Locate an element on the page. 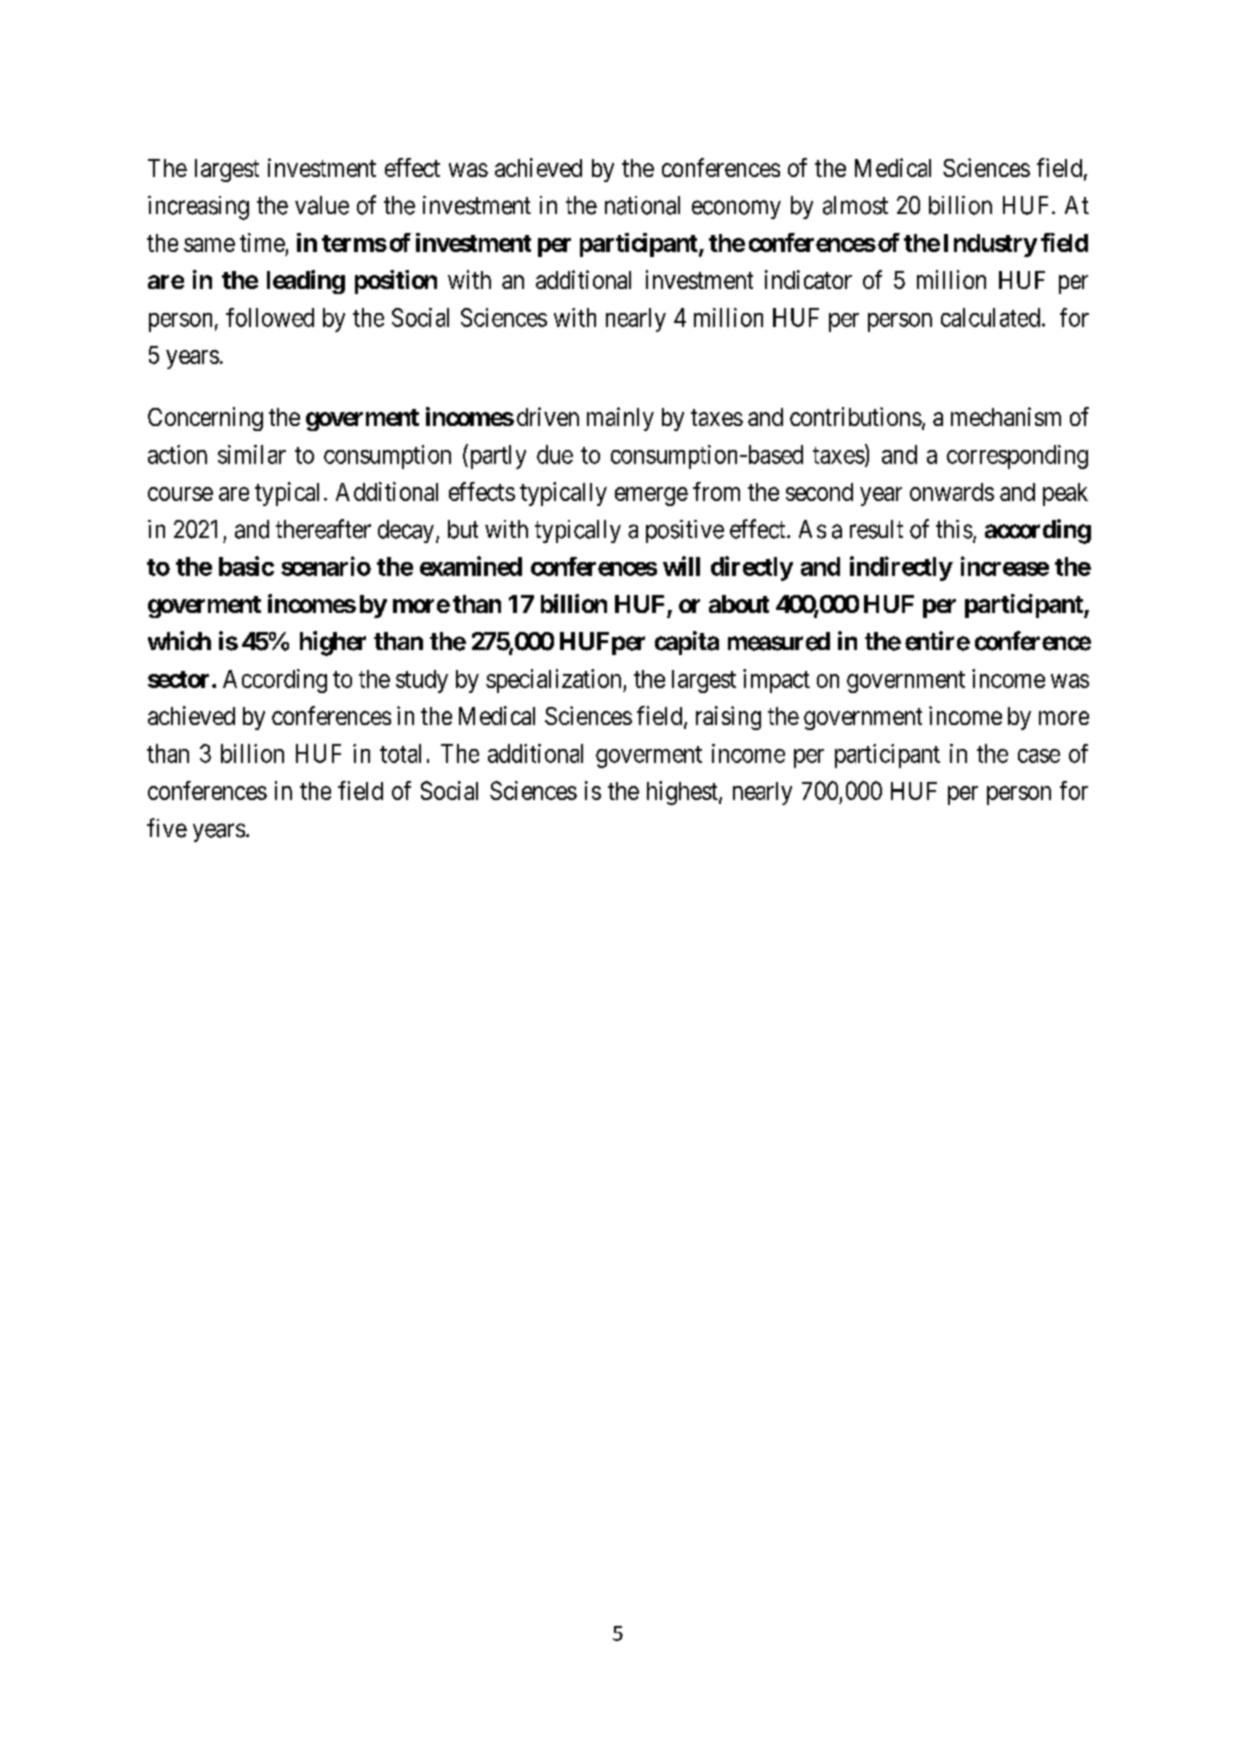  will is located at coordinates (681, 566).
